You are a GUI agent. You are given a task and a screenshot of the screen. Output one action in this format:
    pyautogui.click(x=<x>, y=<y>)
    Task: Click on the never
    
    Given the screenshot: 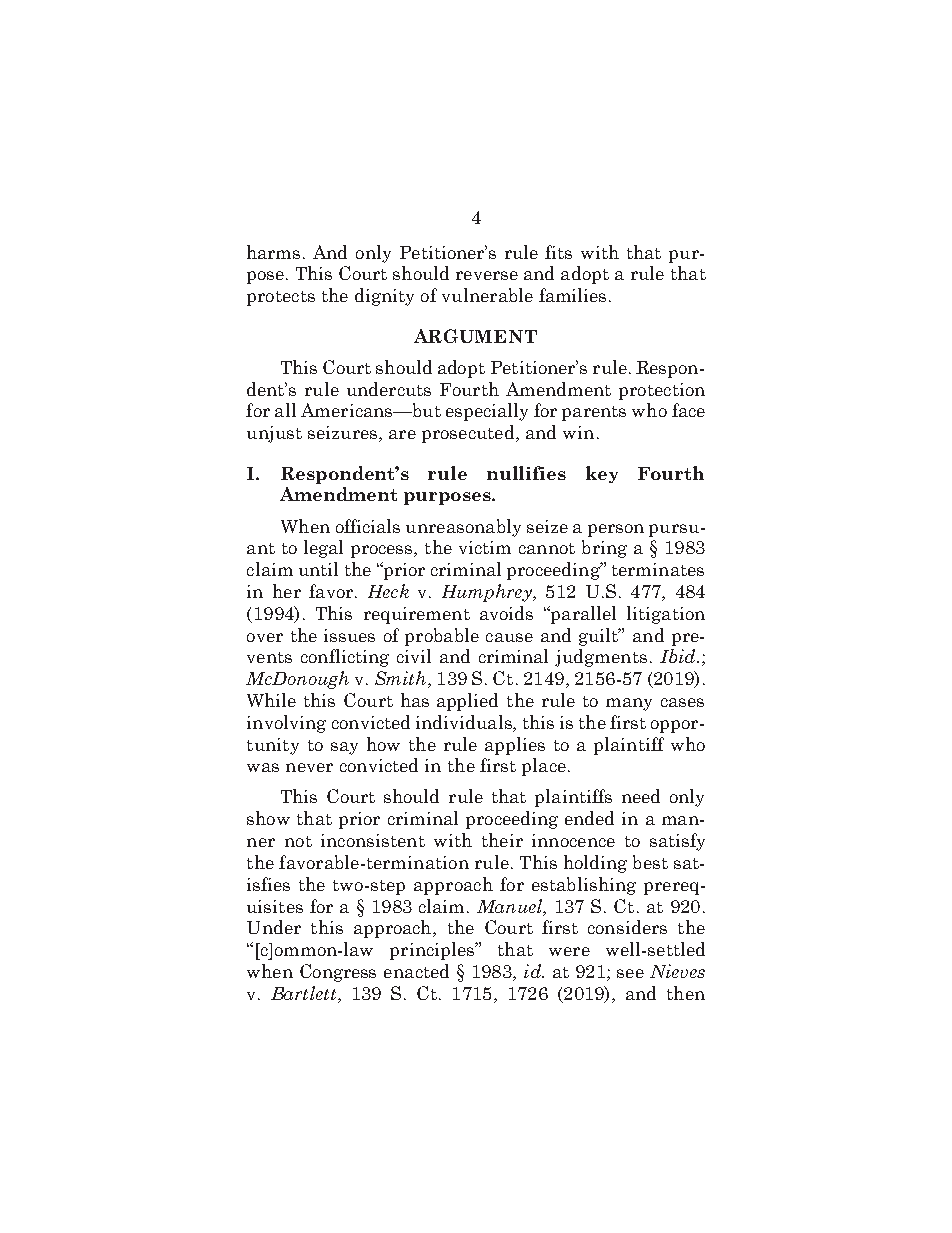 What is the action you would take?
    pyautogui.click(x=309, y=767)
